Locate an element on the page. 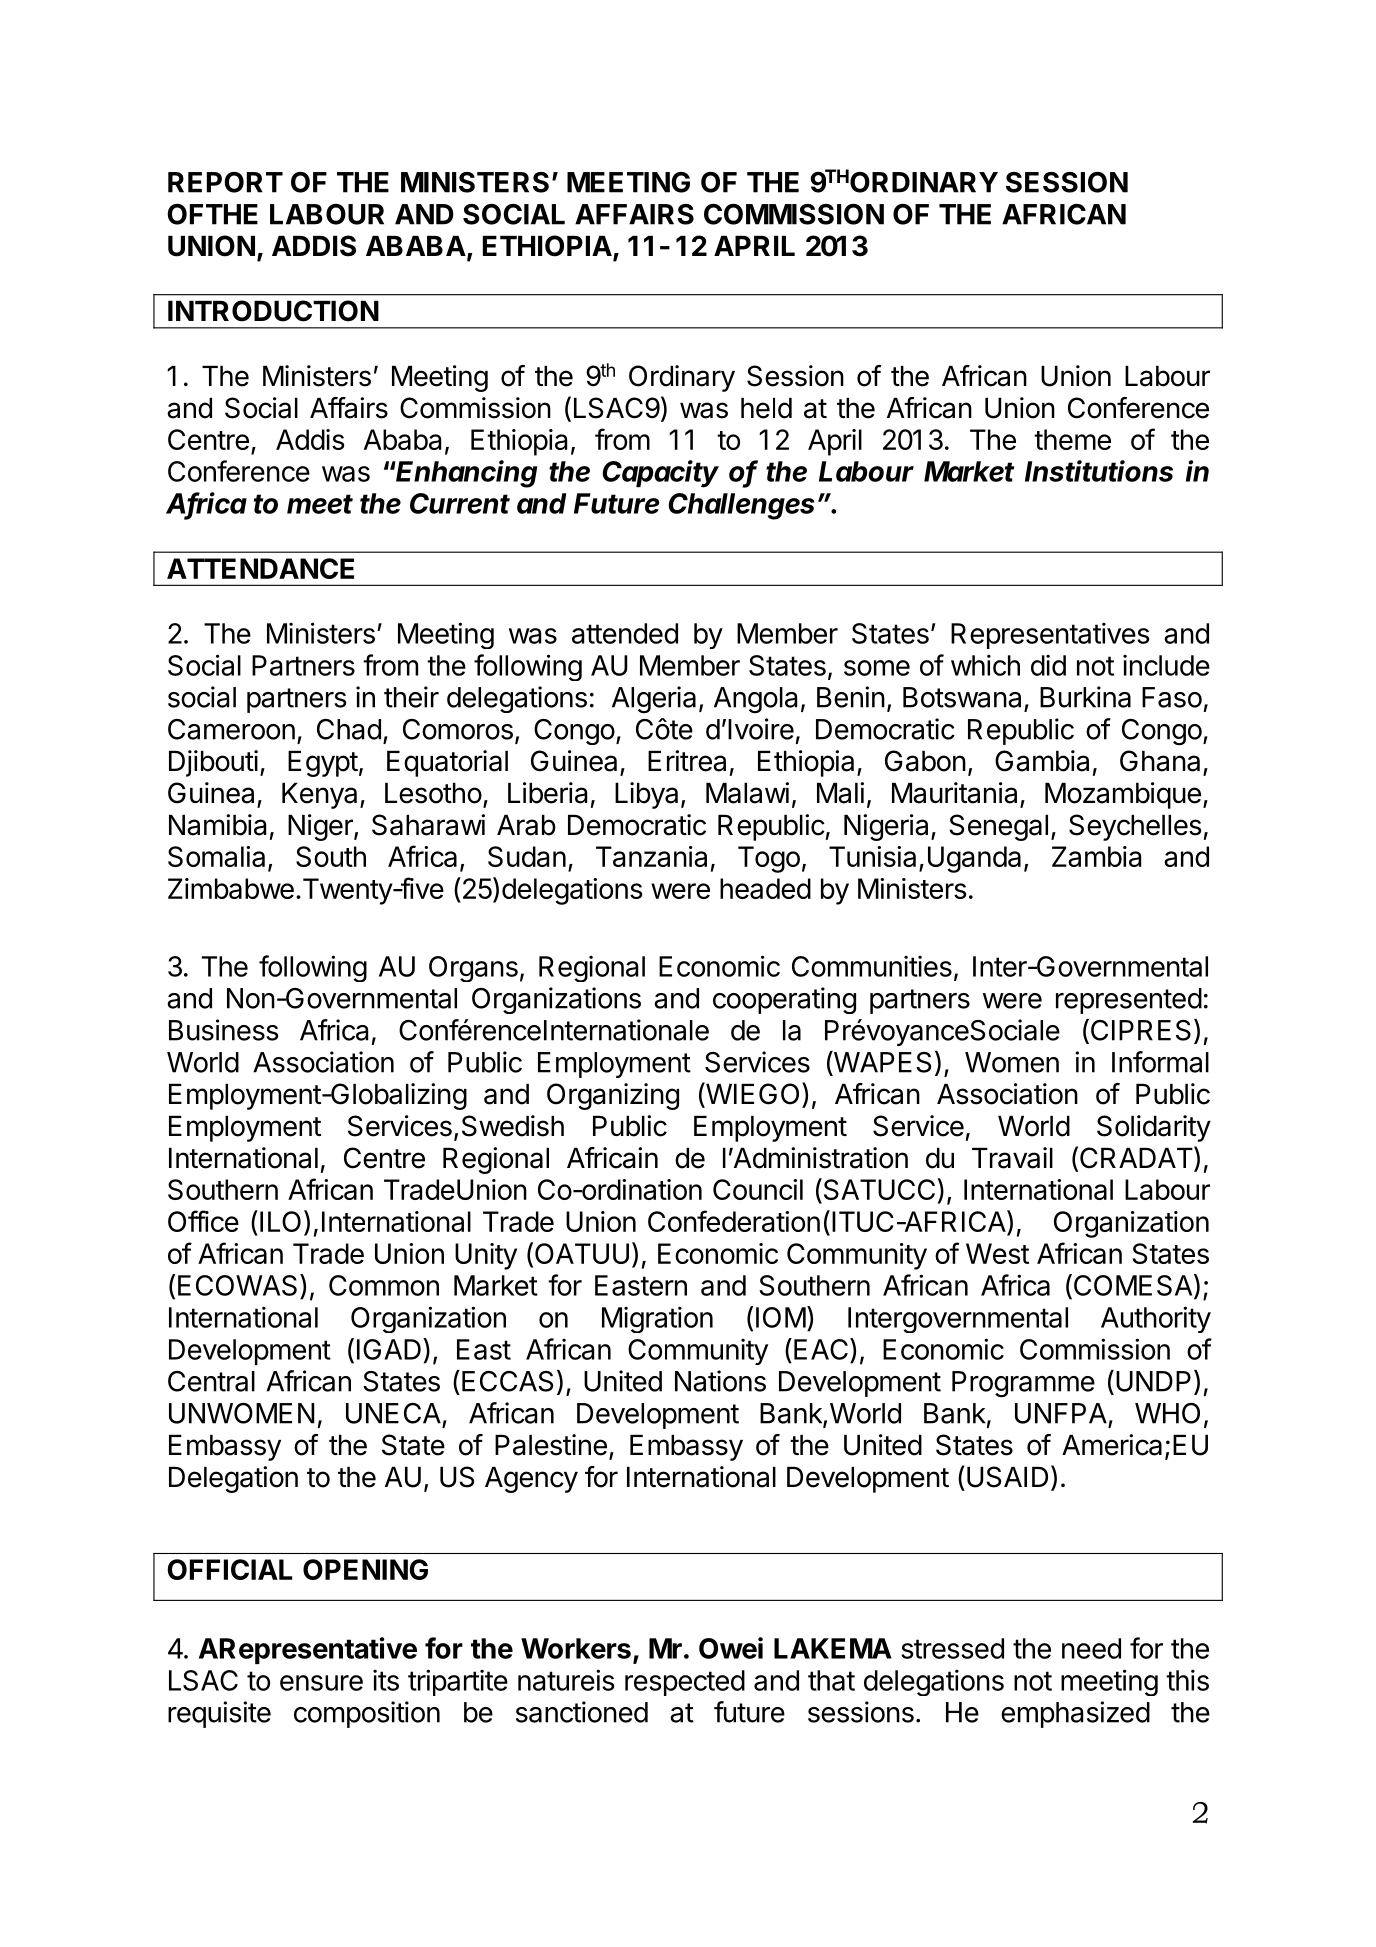  attended is located at coordinates (625, 633).
